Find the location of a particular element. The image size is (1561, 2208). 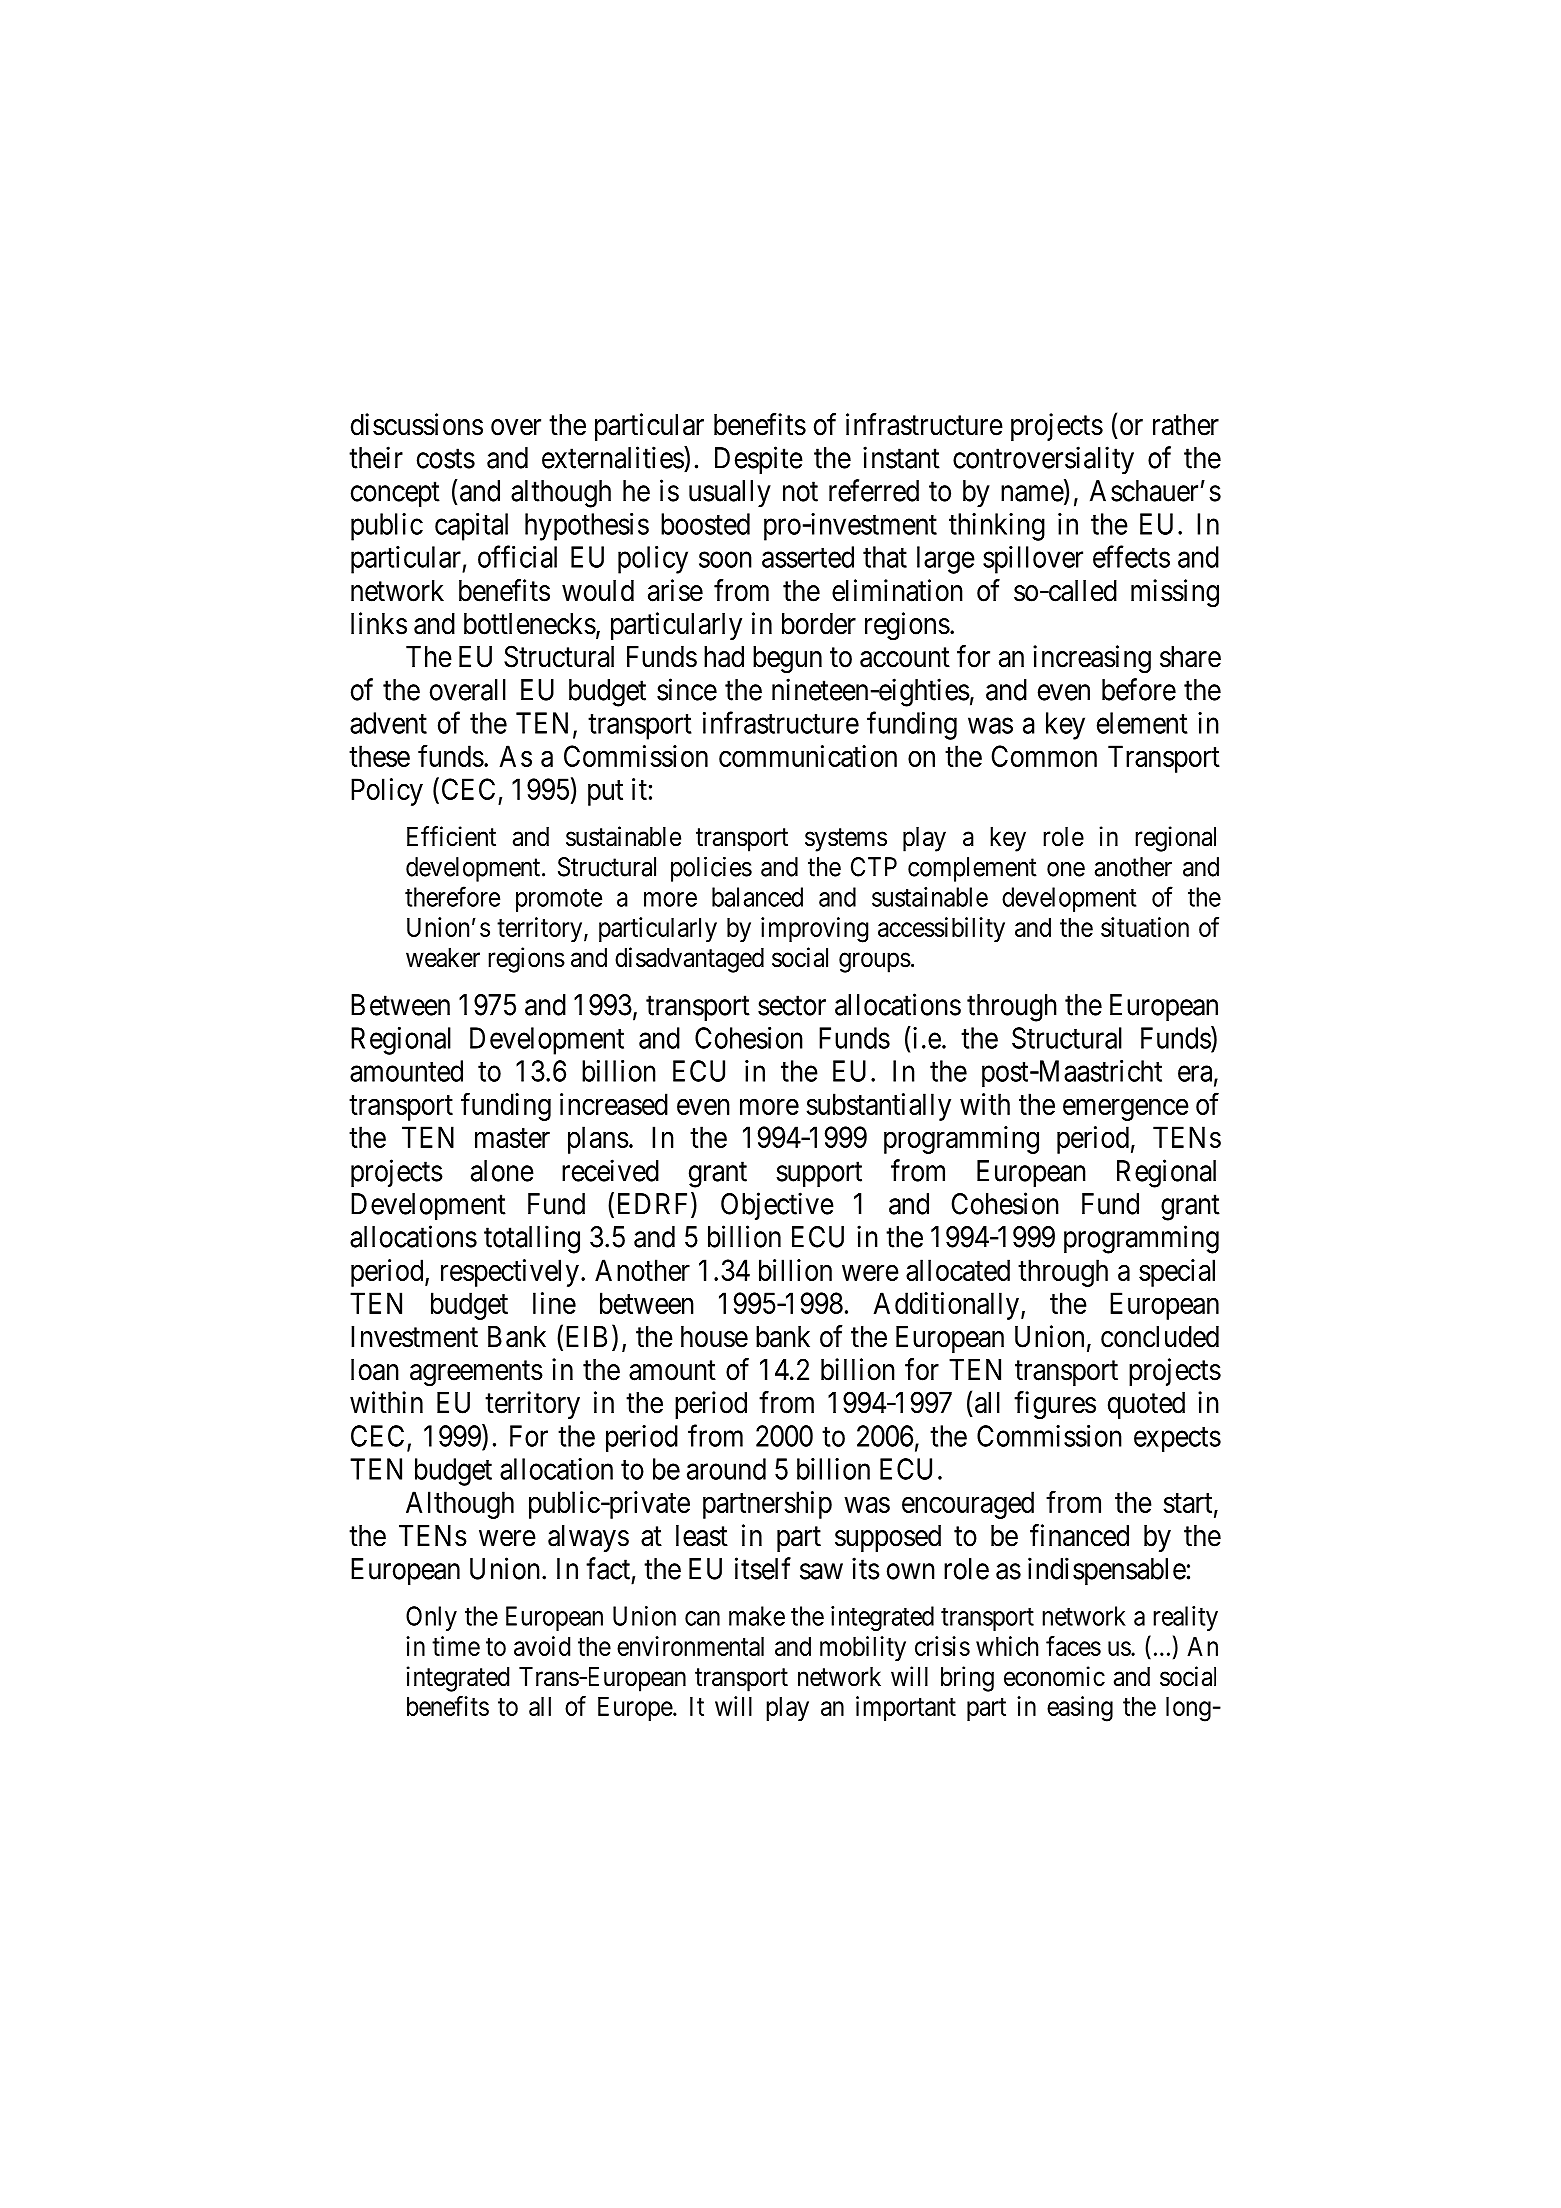

situation is located at coordinates (1145, 927).
